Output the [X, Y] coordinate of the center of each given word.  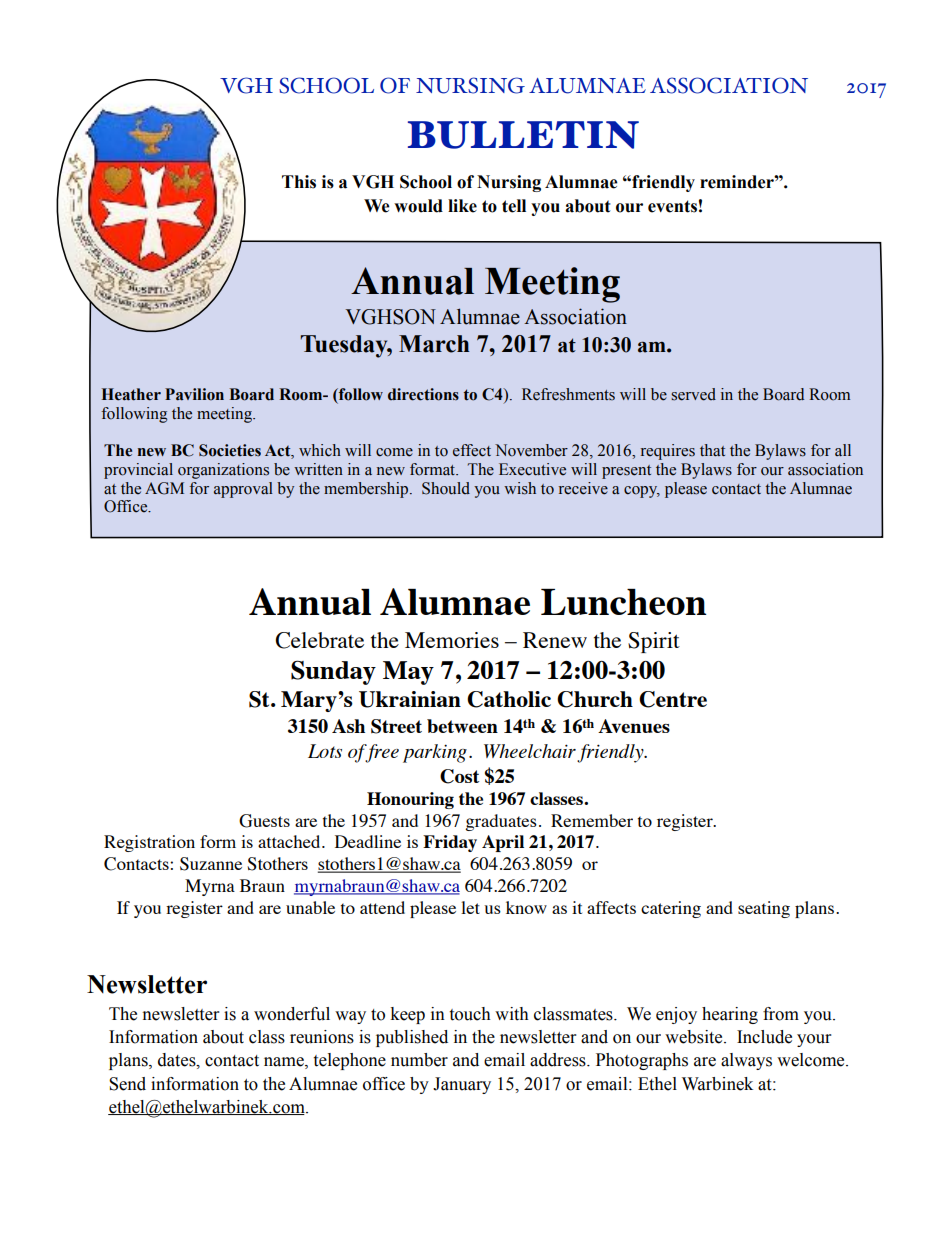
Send [127, 1084]
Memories [452, 640]
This [299, 182]
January [462, 1085]
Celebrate [319, 640]
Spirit [654, 642]
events [672, 206]
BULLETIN [523, 135]
